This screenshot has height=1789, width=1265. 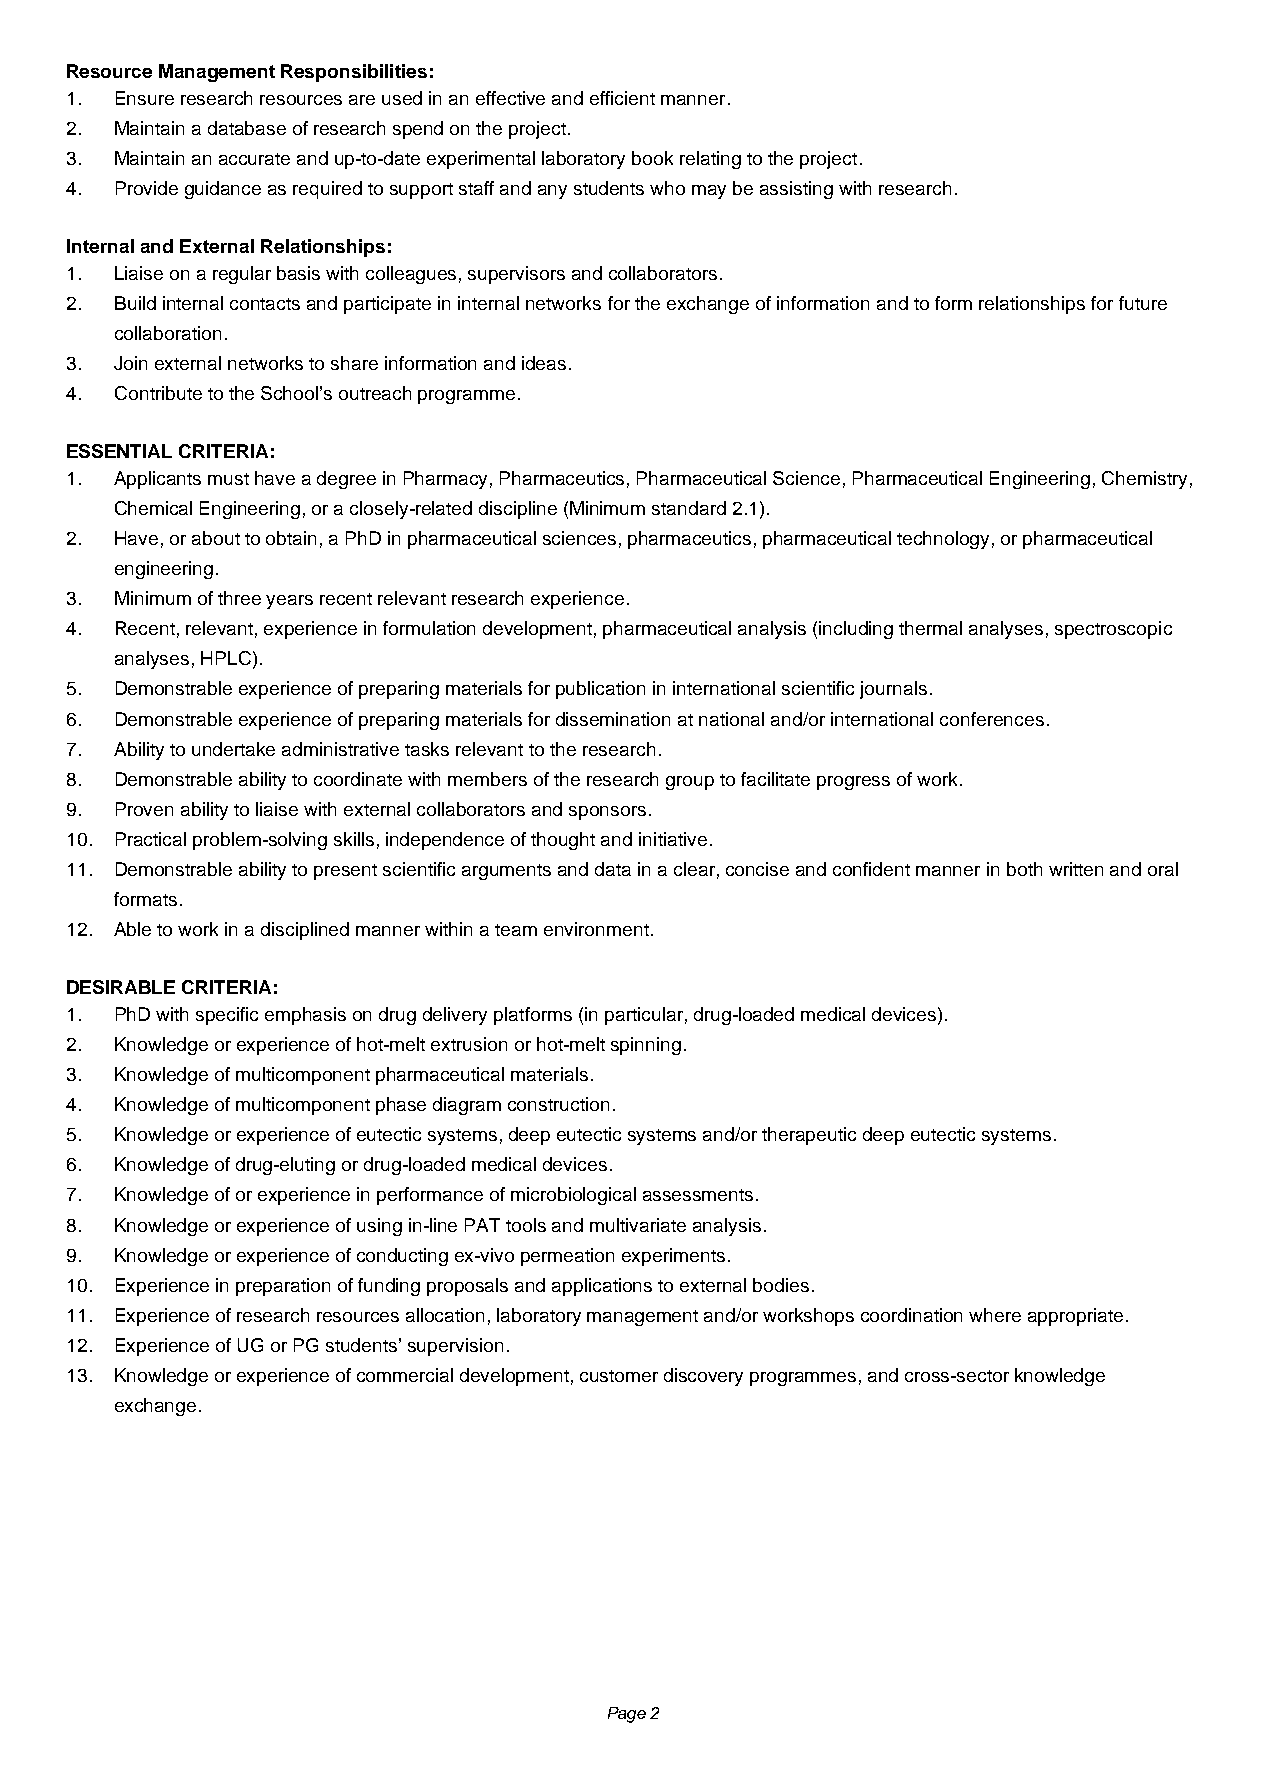 I want to click on Page, so click(x=627, y=1715).
